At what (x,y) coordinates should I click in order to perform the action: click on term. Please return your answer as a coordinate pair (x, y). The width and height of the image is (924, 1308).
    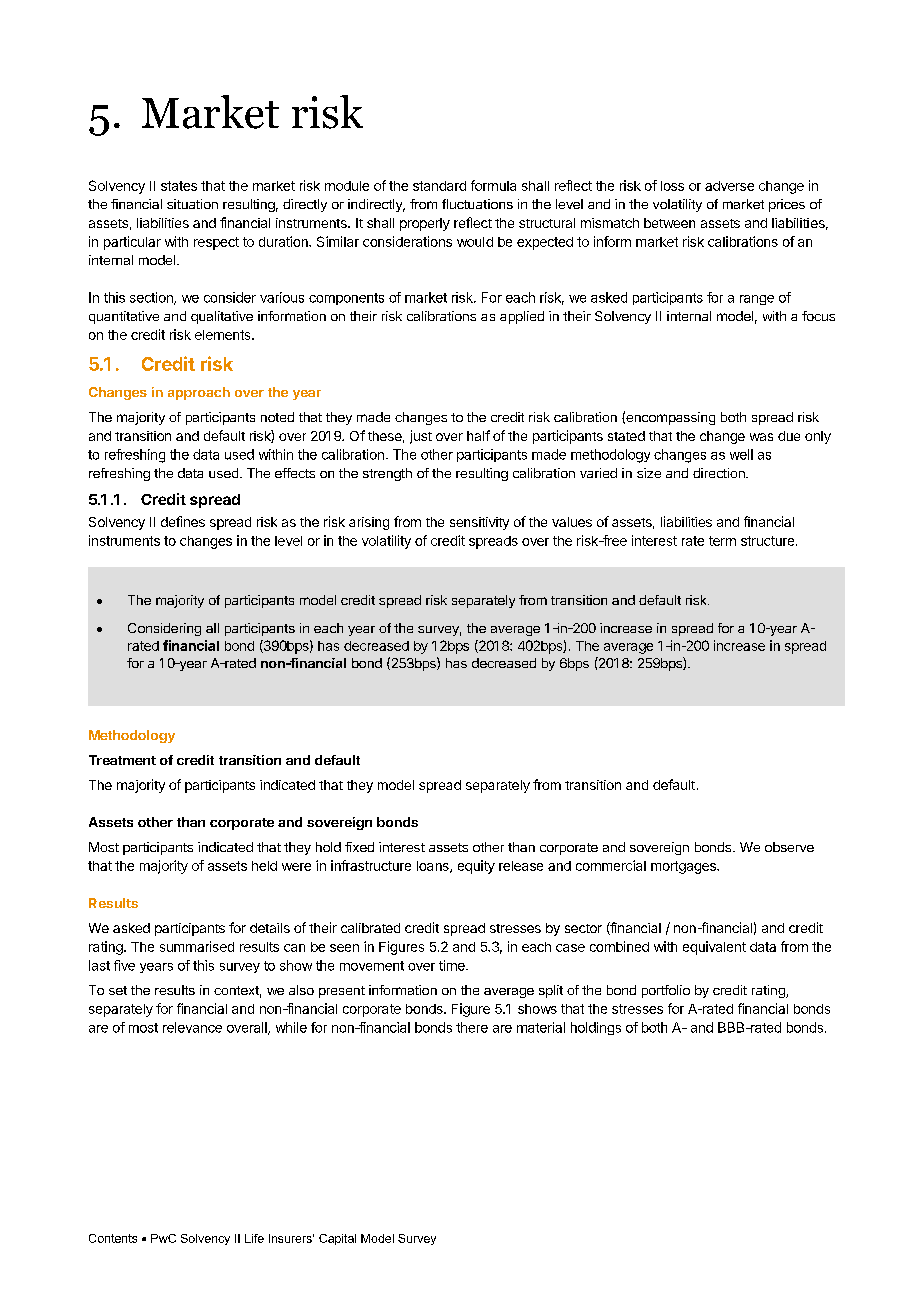
    Looking at the image, I should click on (722, 541).
